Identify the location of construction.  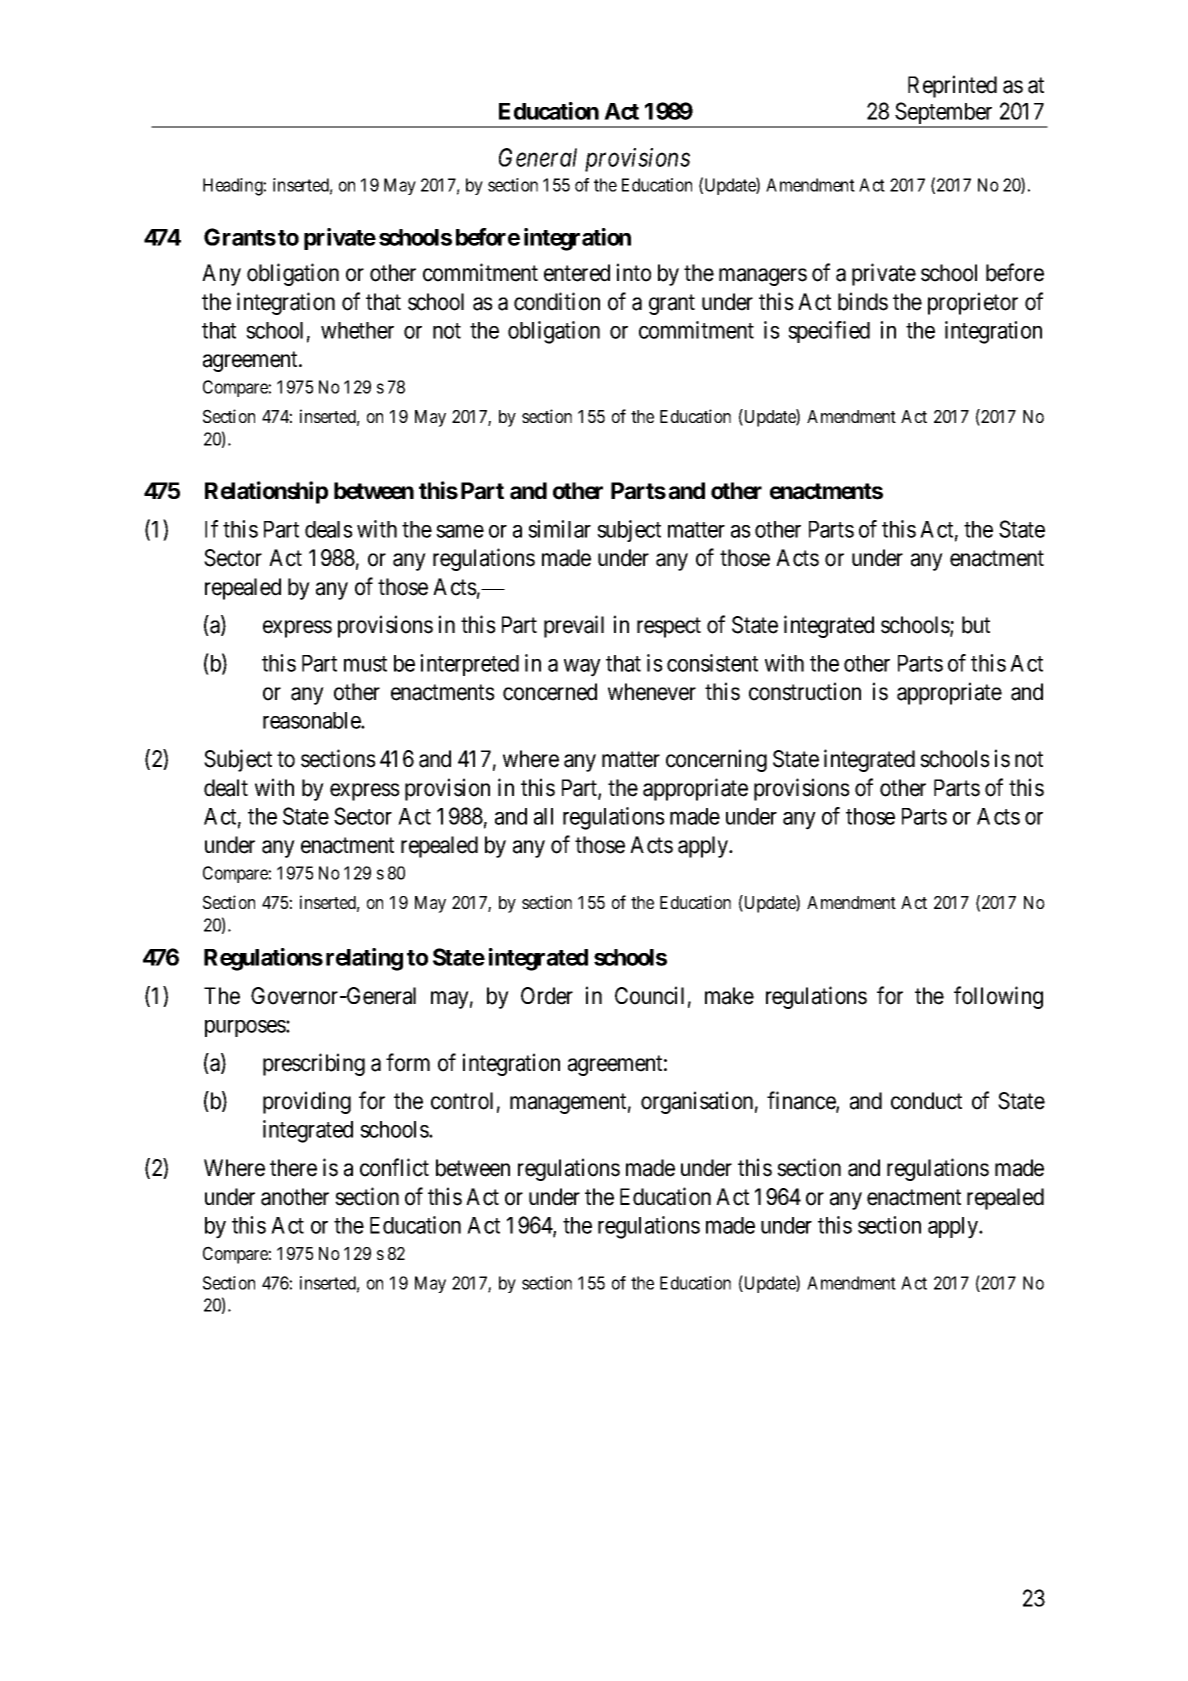
(805, 691).
